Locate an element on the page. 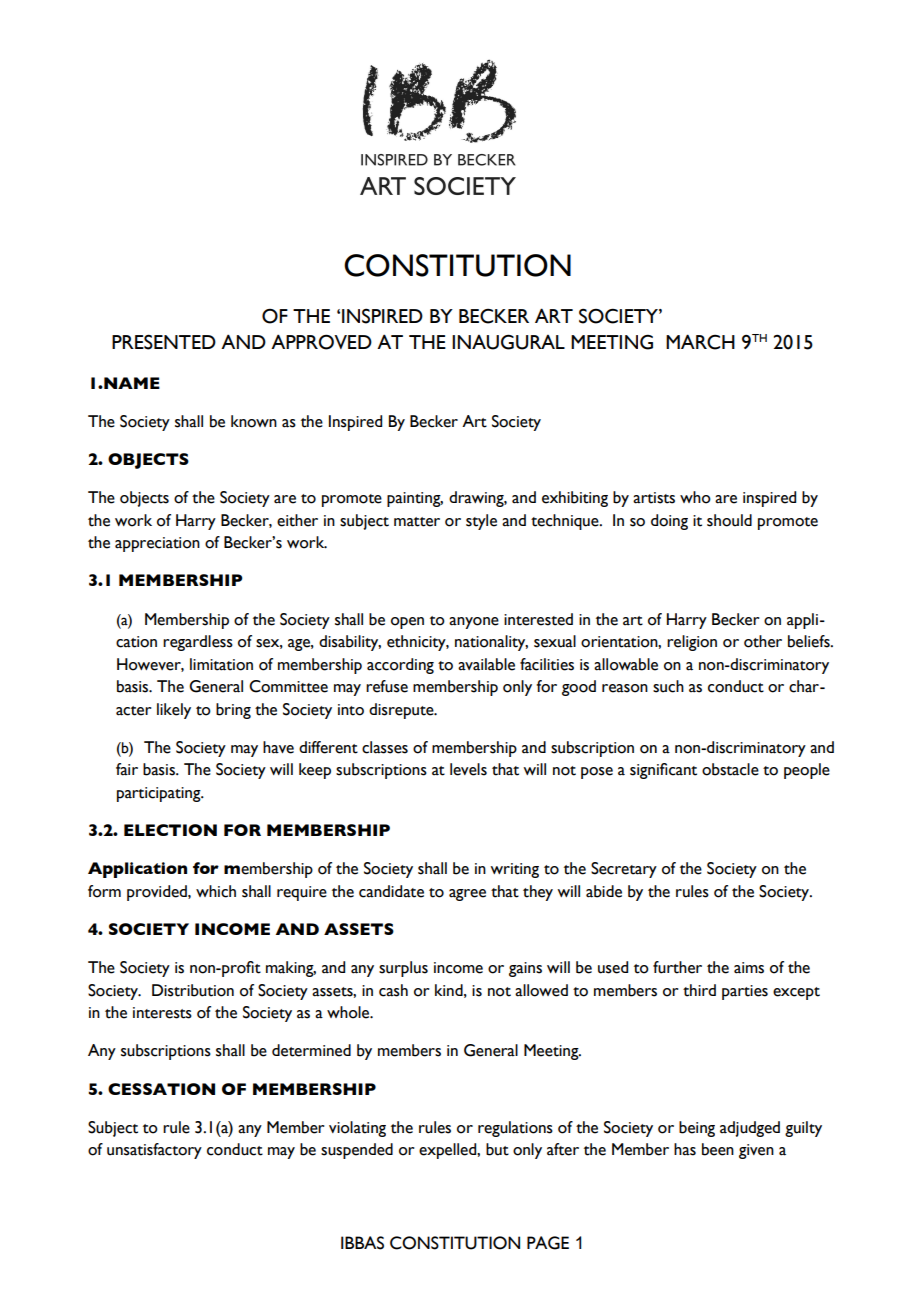 The image size is (924, 1308). unsatisfactory is located at coordinates (154, 1151).
